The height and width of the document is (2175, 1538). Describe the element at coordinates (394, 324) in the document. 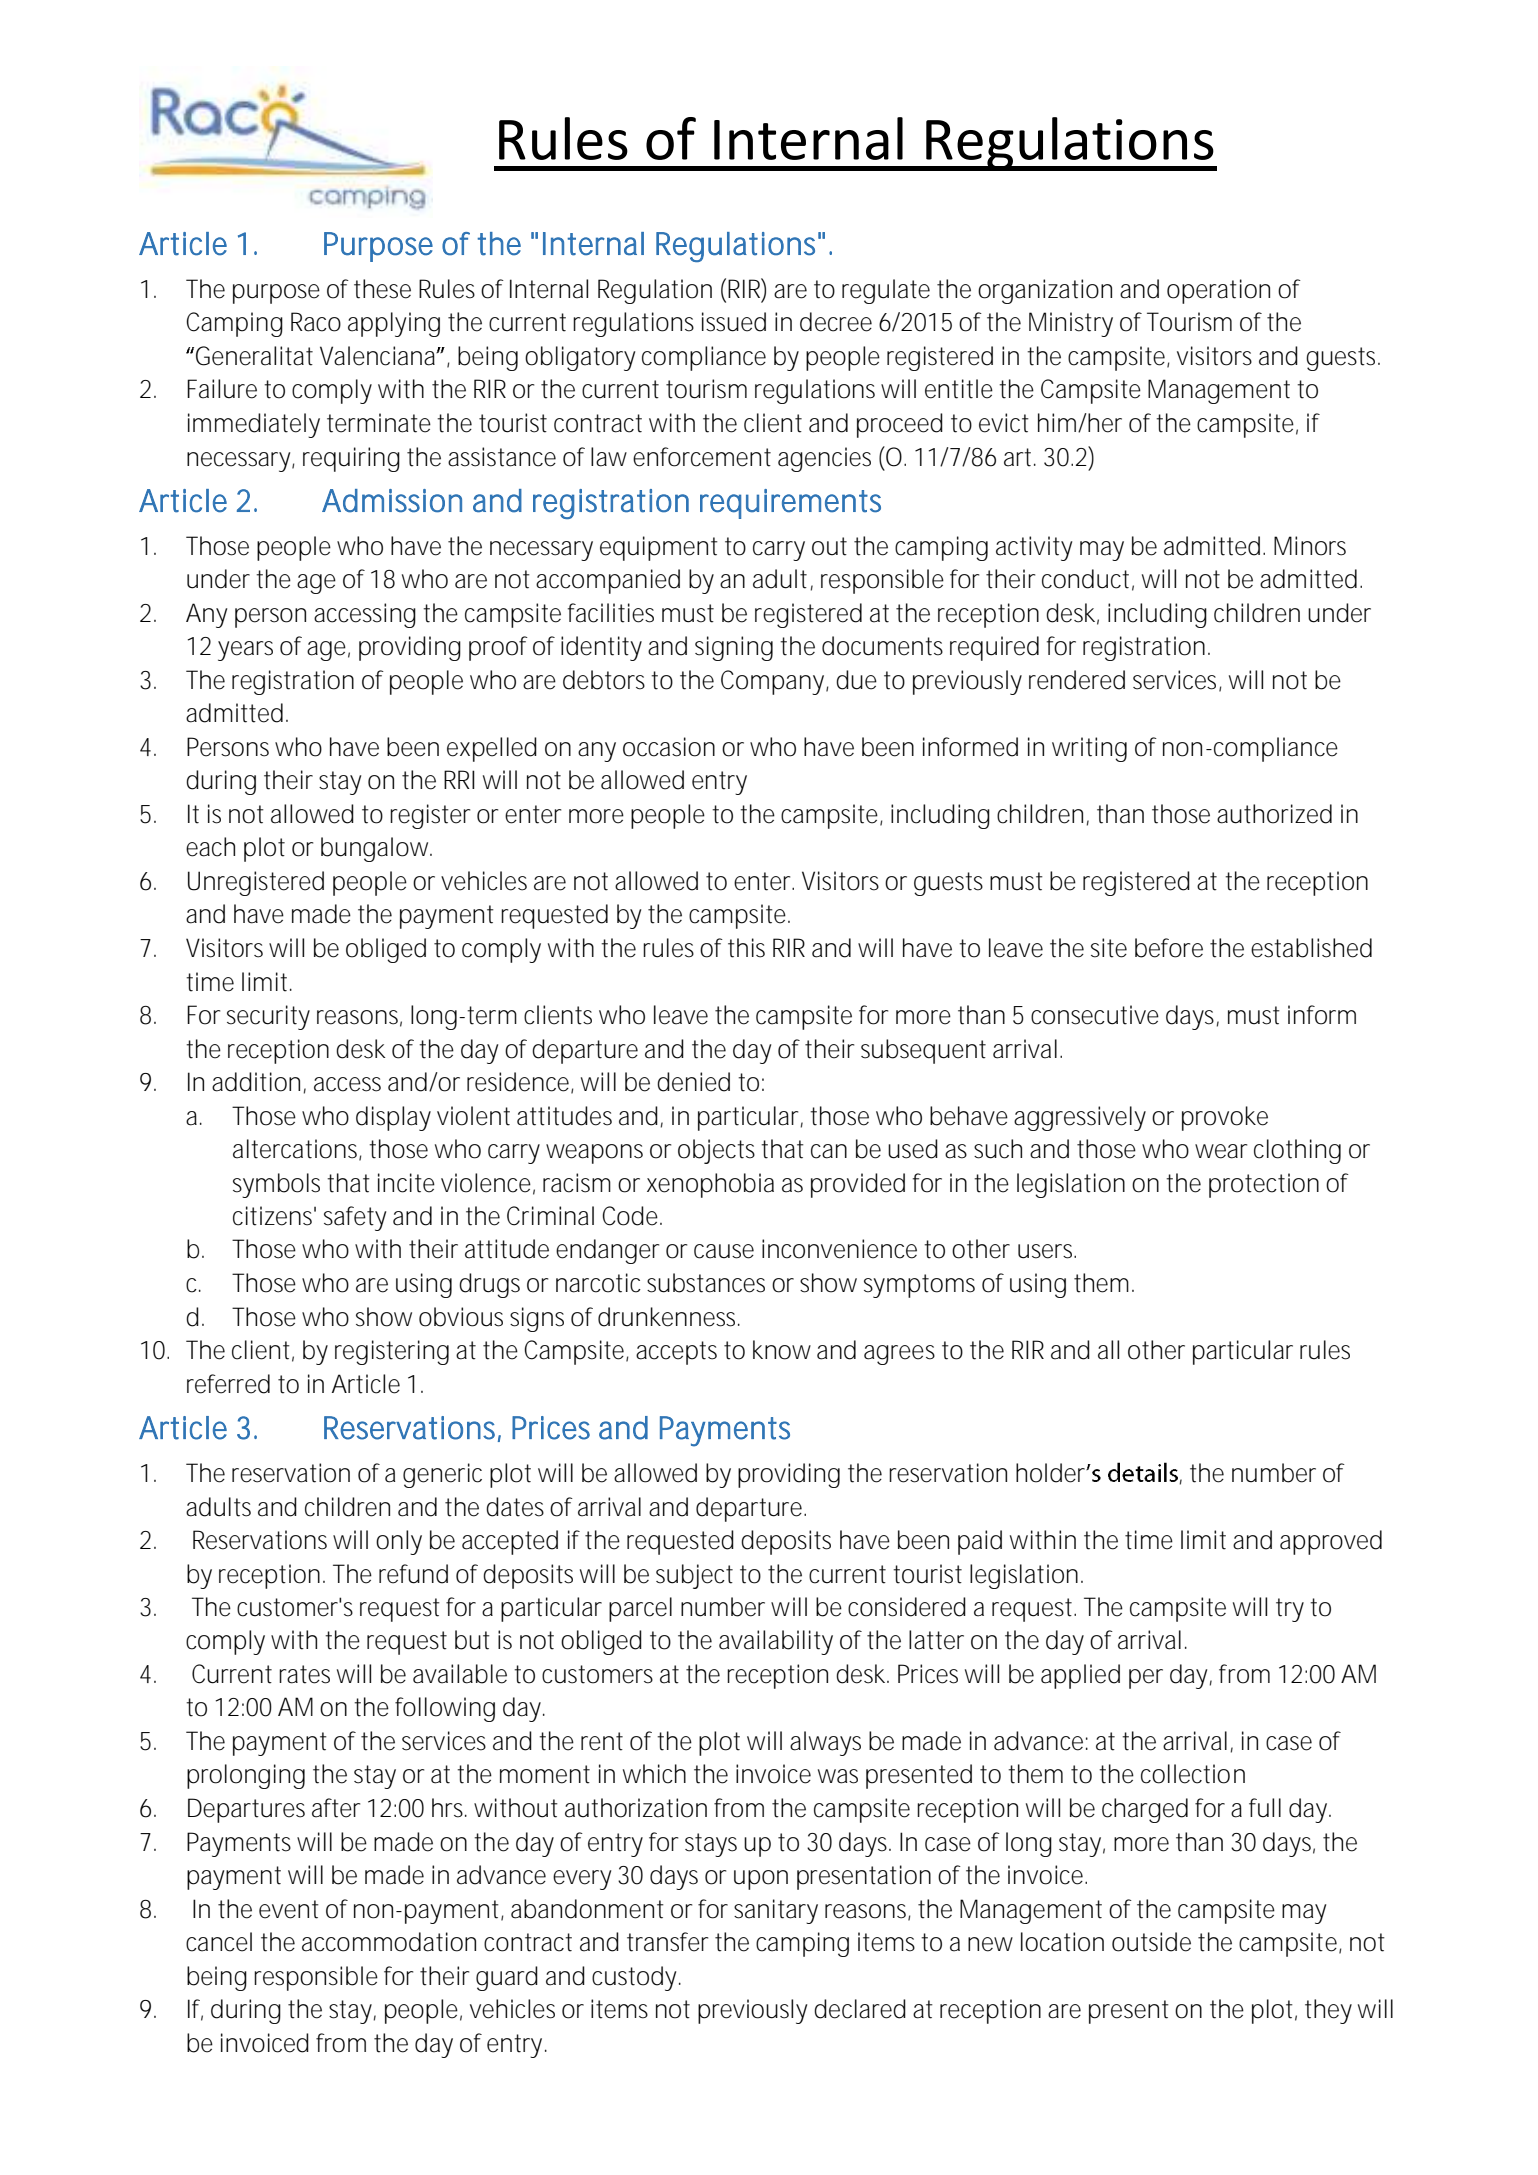

I see `applying` at that location.
